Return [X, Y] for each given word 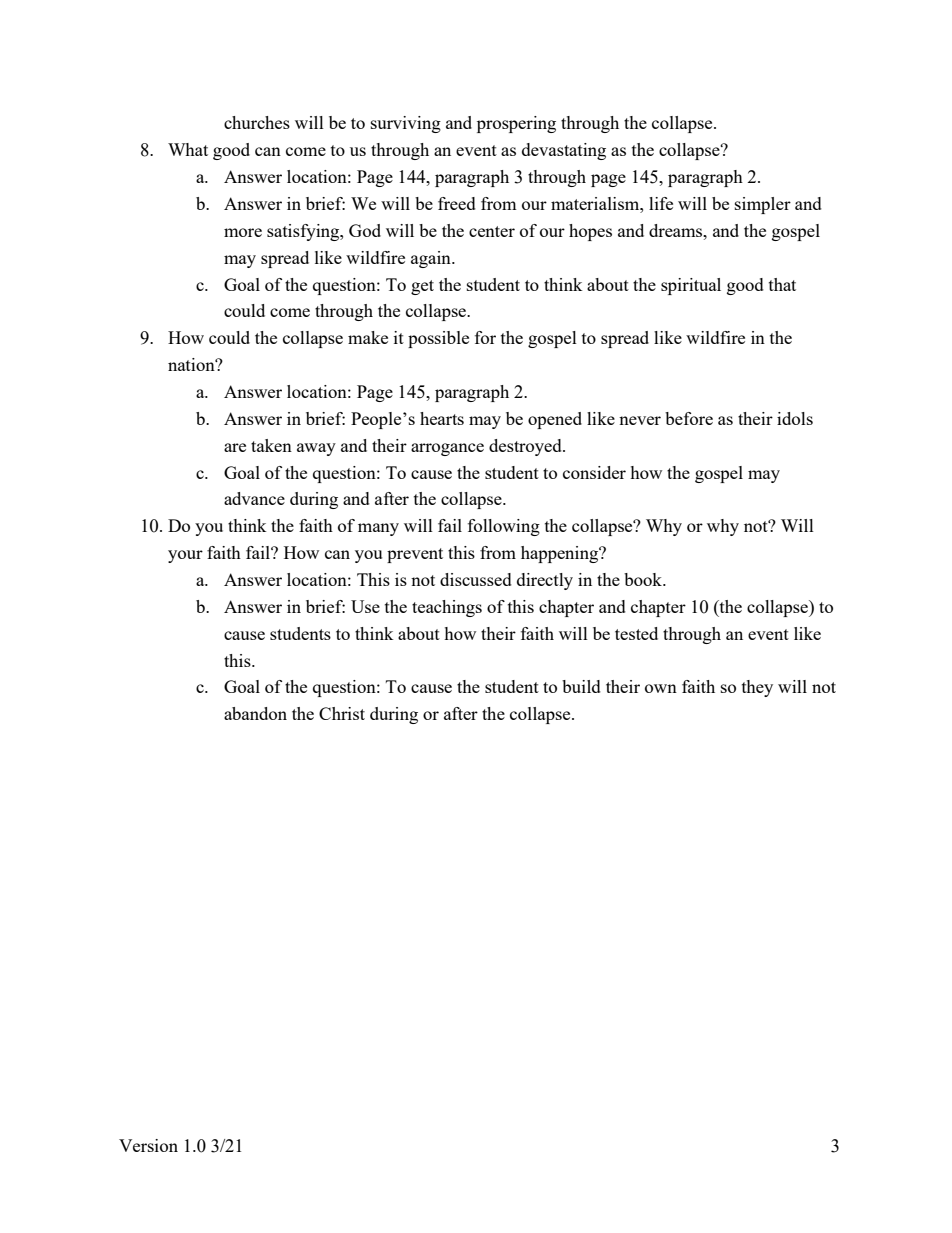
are [235, 447]
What [188, 149]
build [581, 686]
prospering [516, 124]
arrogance [447, 449]
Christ [342, 713]
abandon [255, 713]
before [689, 418]
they [757, 688]
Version [148, 1145]
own [661, 688]
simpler [763, 205]
